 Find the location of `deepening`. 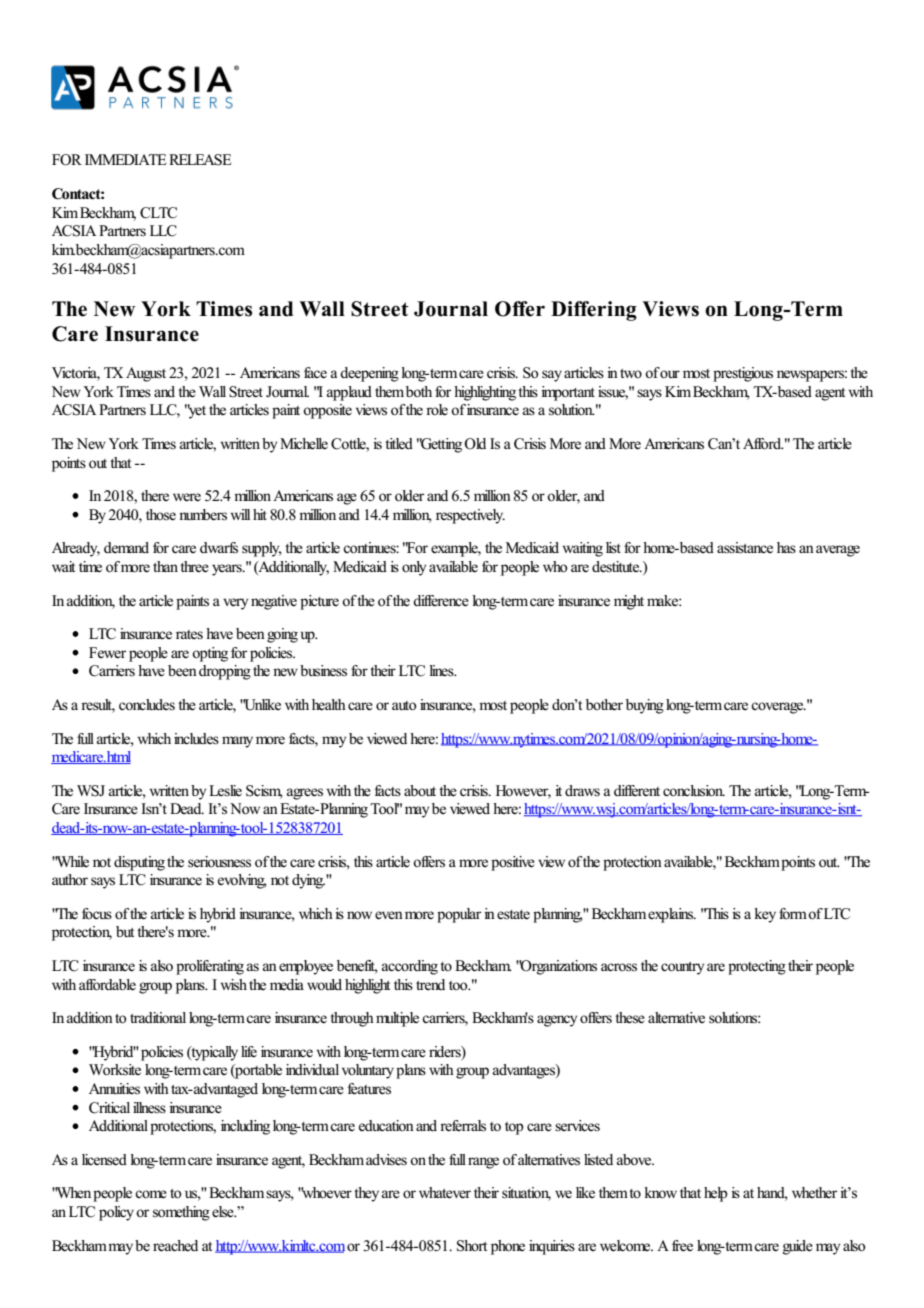

deepening is located at coordinates (369, 374).
